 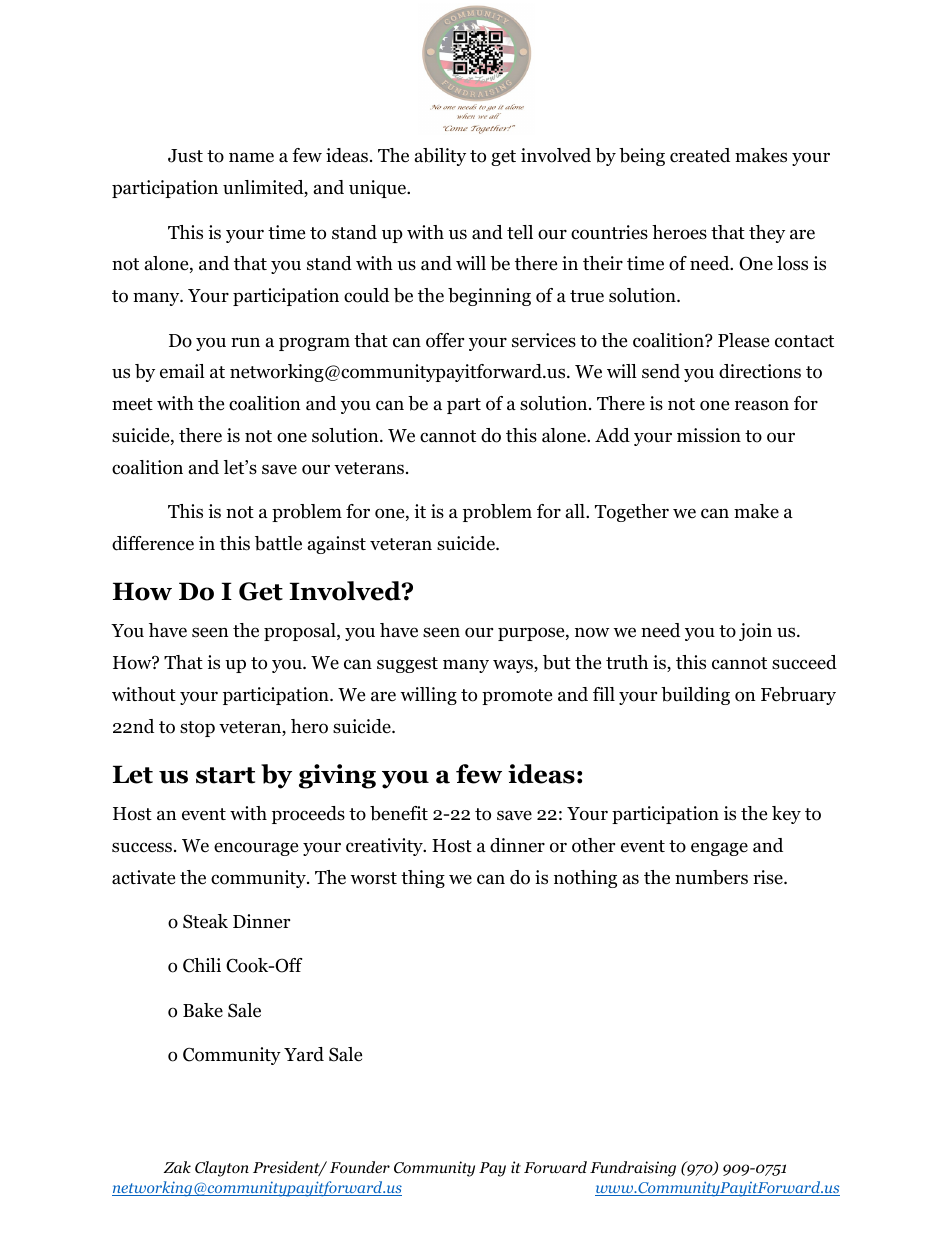 What do you see at coordinates (695, 696) in the page?
I see `building` at bounding box center [695, 696].
